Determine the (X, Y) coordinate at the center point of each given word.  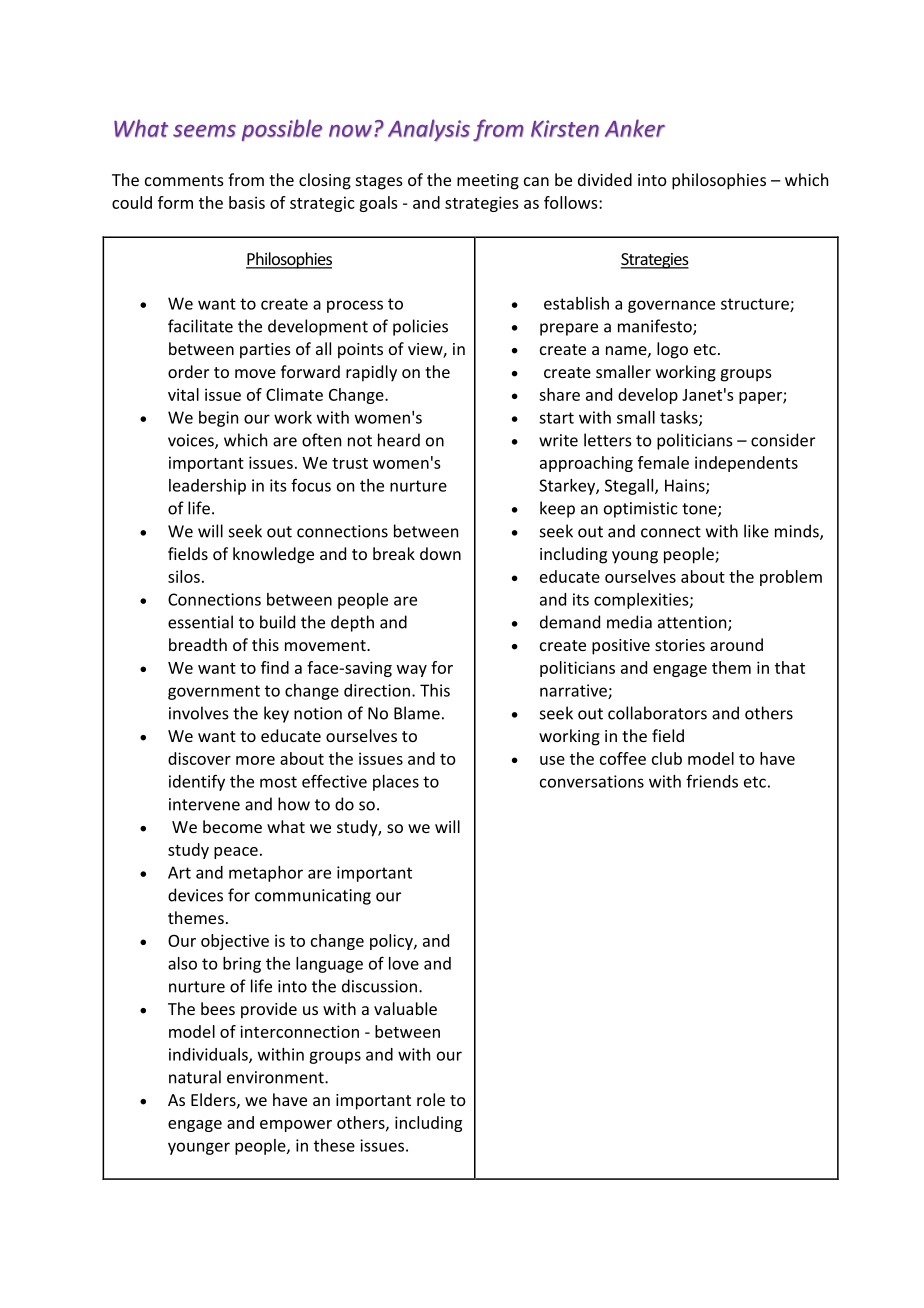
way (412, 671)
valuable (405, 1008)
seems (204, 131)
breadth (198, 644)
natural (195, 1077)
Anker (635, 128)
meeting (488, 182)
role (431, 1099)
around (736, 644)
